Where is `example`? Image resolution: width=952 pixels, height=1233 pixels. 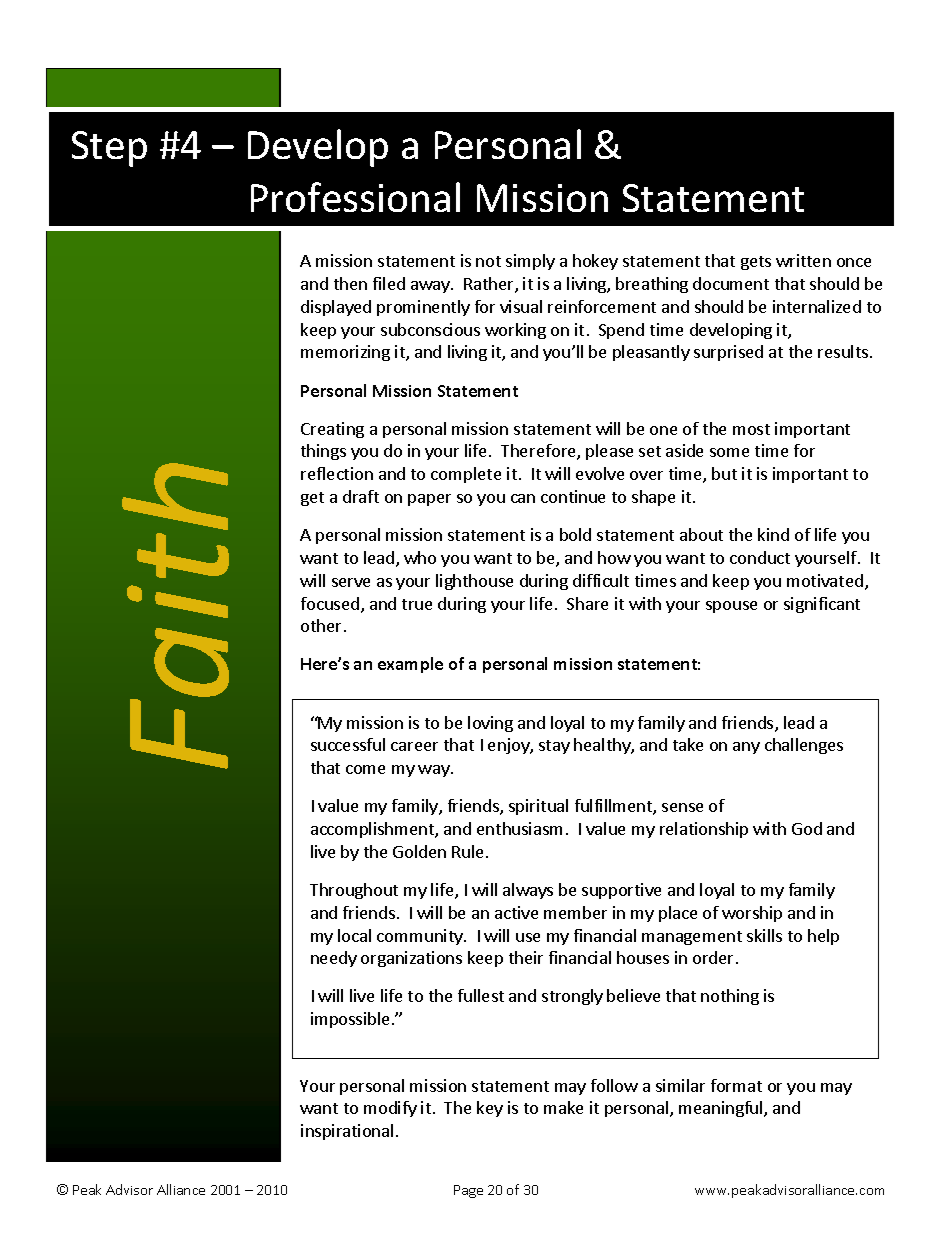 example is located at coordinates (410, 665).
